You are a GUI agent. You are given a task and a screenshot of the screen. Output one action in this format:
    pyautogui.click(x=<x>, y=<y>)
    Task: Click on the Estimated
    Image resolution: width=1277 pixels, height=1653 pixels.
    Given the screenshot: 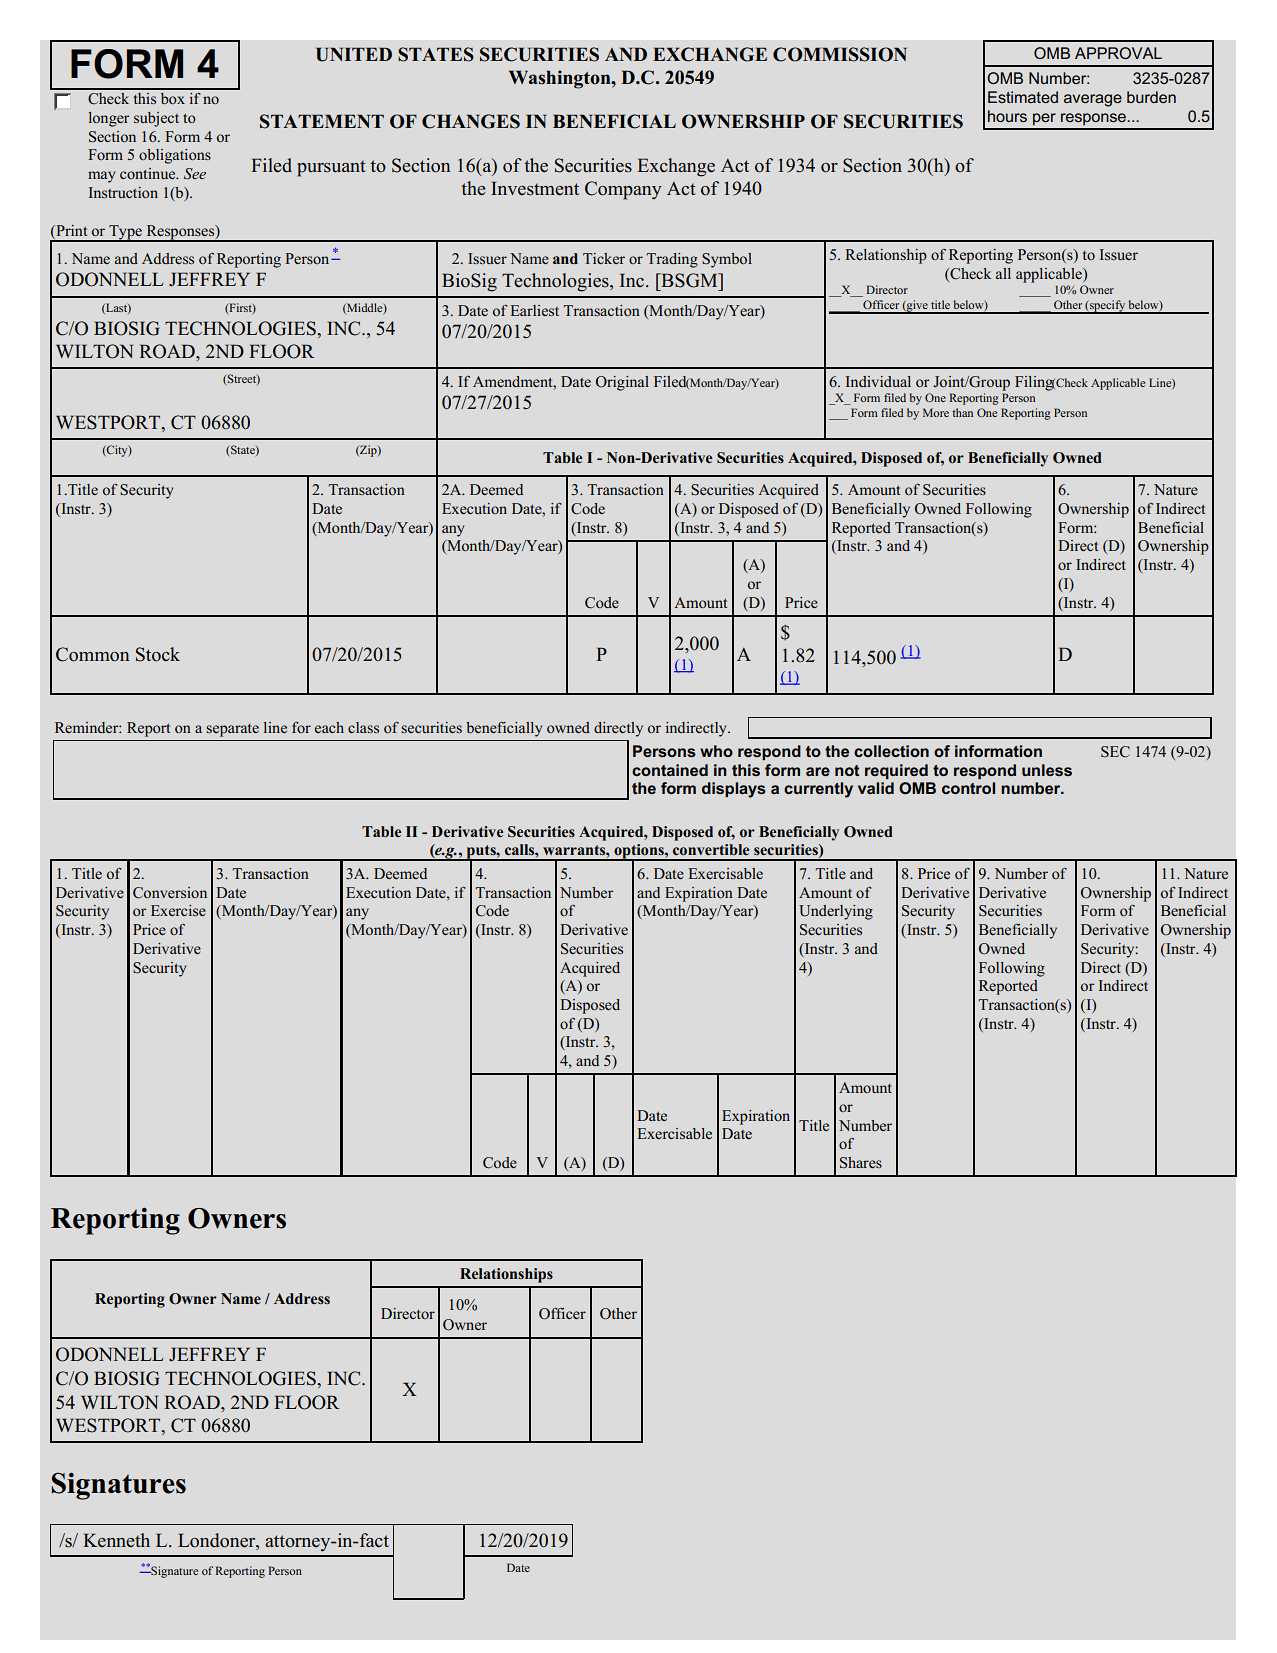 What is the action you would take?
    pyautogui.click(x=1023, y=97)
